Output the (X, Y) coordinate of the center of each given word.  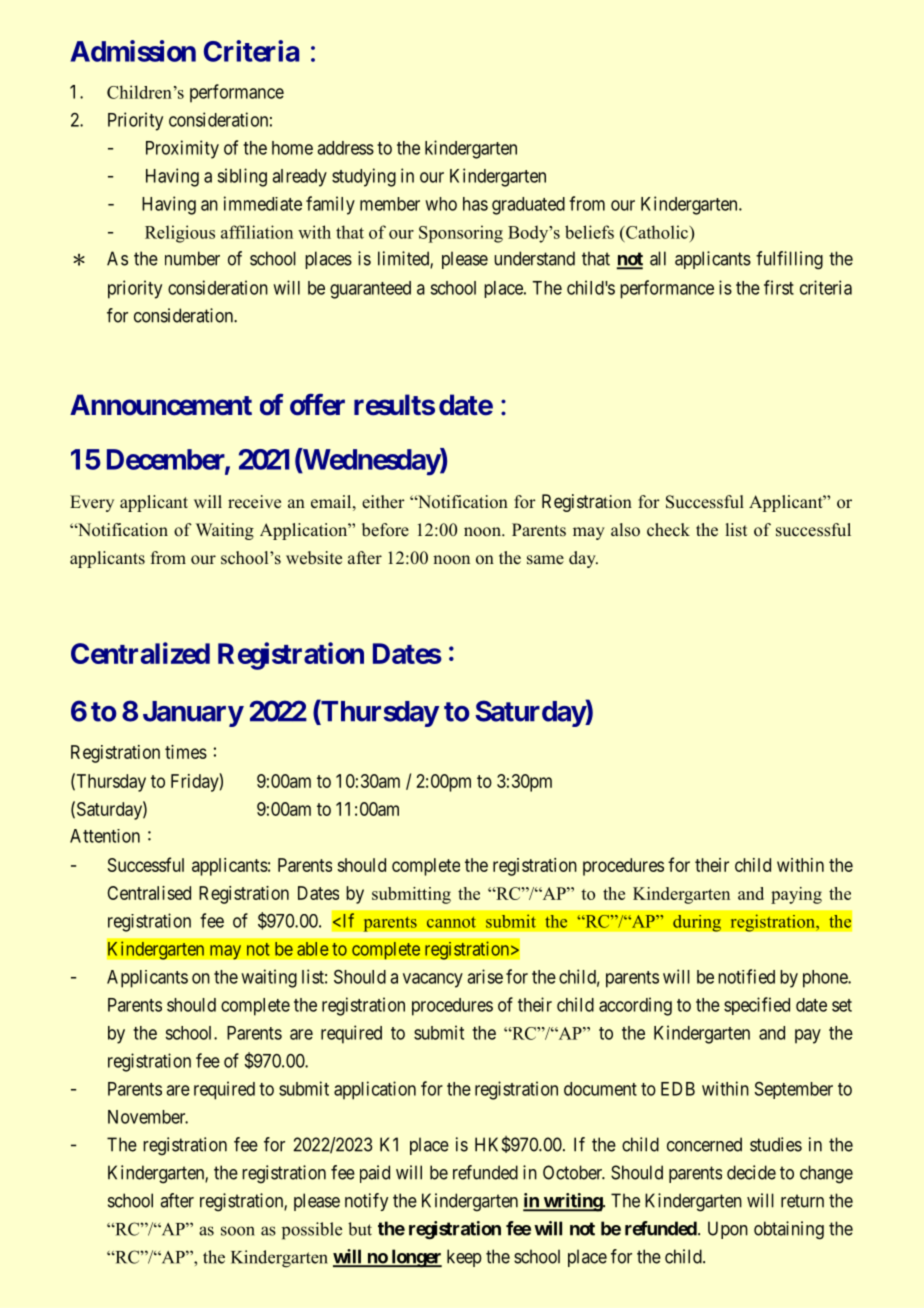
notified (746, 976)
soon (238, 1231)
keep (464, 1258)
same (545, 560)
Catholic (657, 232)
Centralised (149, 893)
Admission (133, 51)
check (668, 530)
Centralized (140, 653)
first (779, 287)
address (345, 148)
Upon (728, 1230)
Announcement (161, 405)
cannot (451, 922)
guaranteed (370, 290)
